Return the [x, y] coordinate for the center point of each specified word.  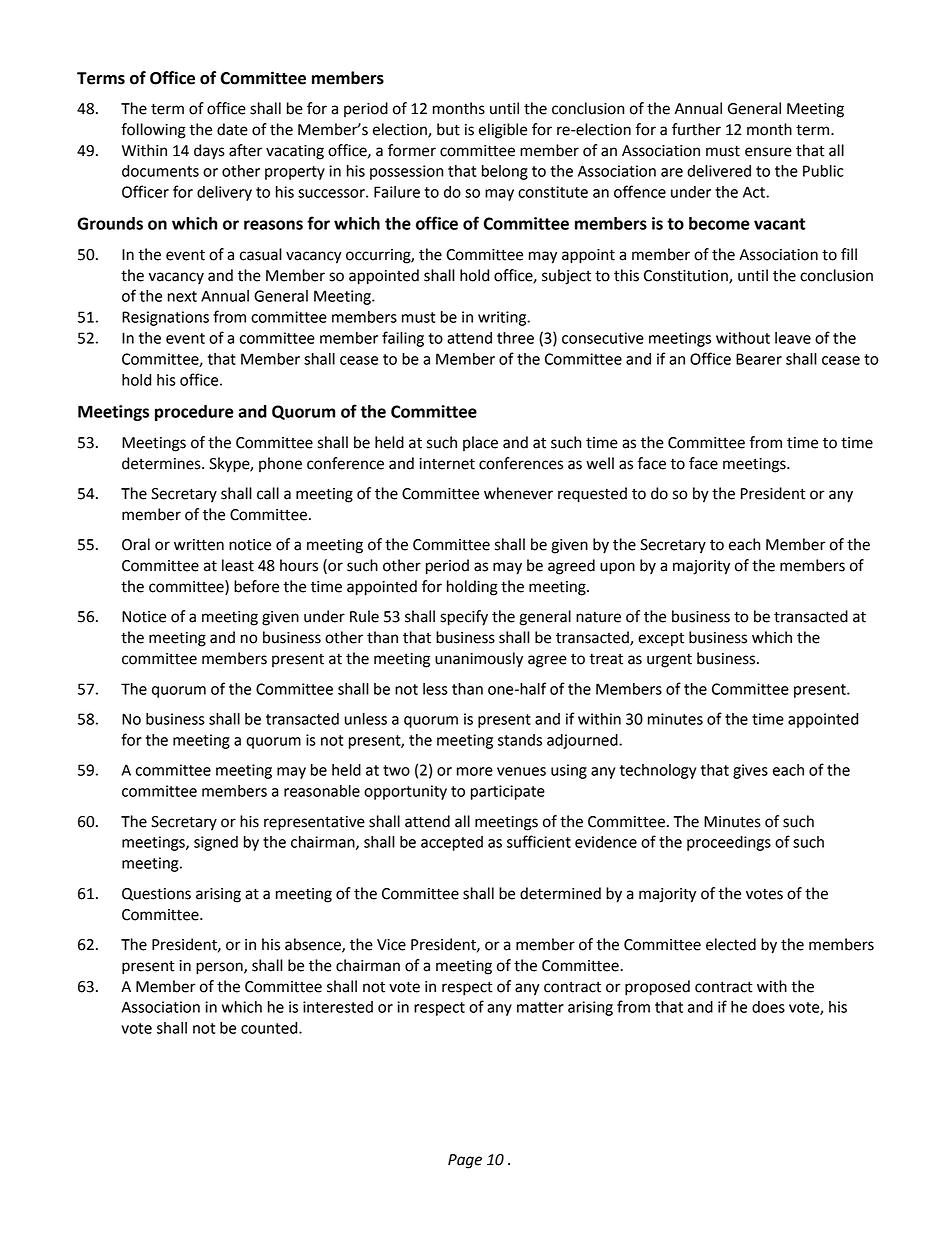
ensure [768, 152]
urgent [669, 660]
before [256, 586]
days [209, 152]
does [768, 1007]
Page [465, 1161]
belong [505, 172]
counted [270, 1028]
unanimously [479, 660]
